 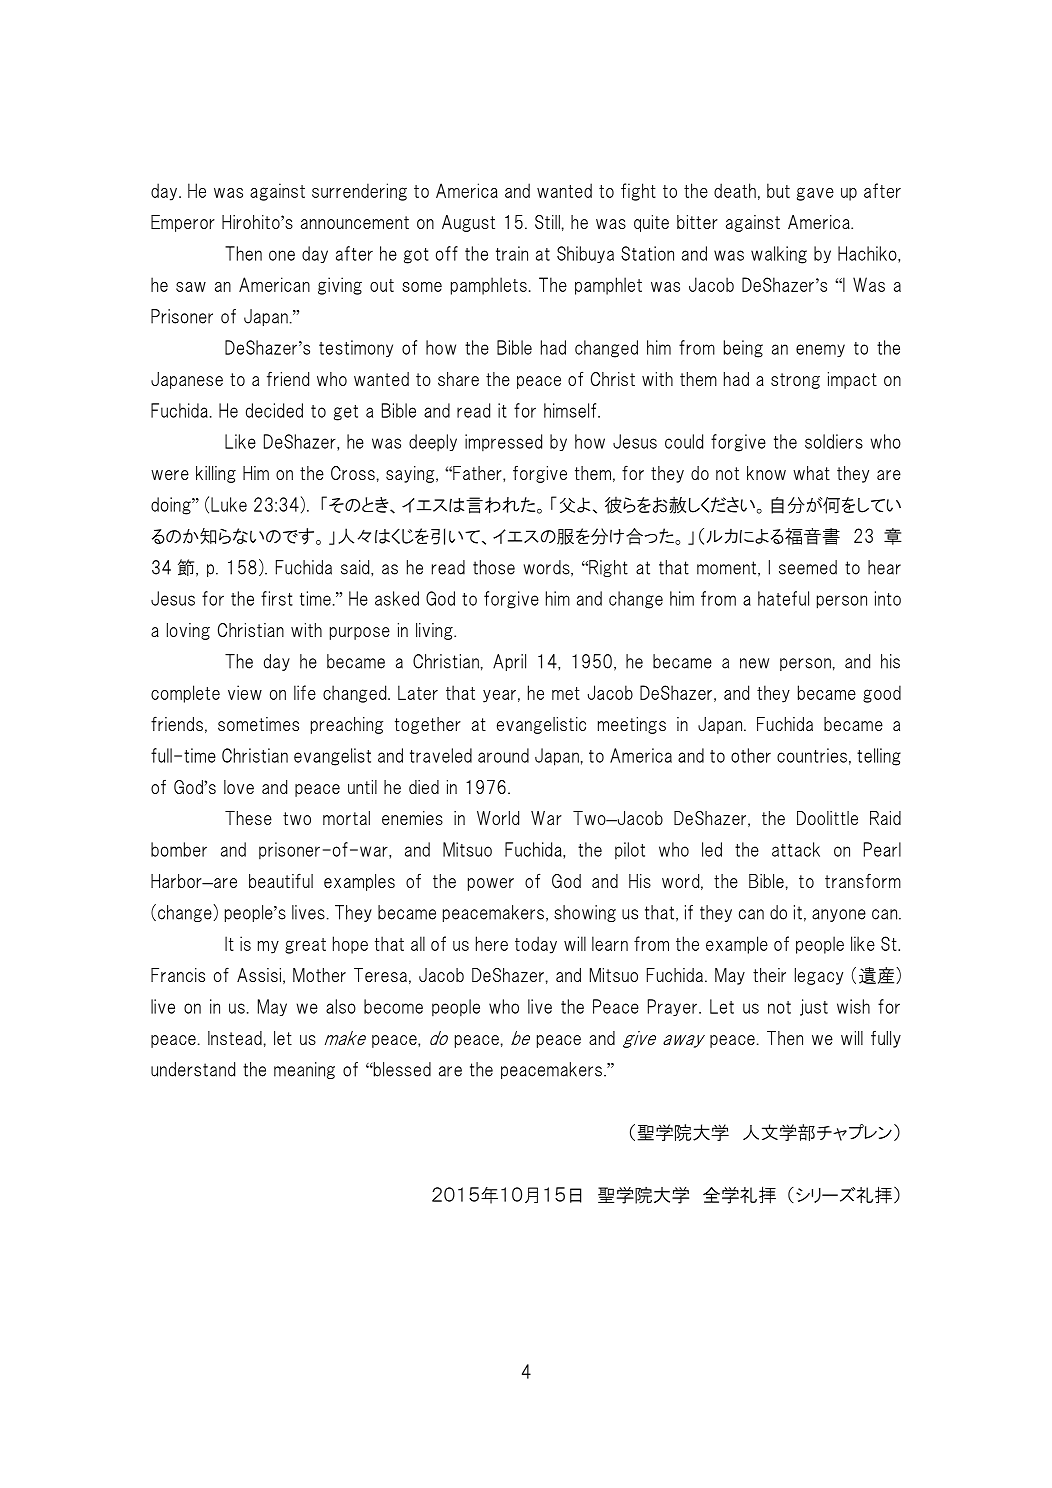 What do you see at coordinates (235, 1038) in the screenshot?
I see `Instead` at bounding box center [235, 1038].
